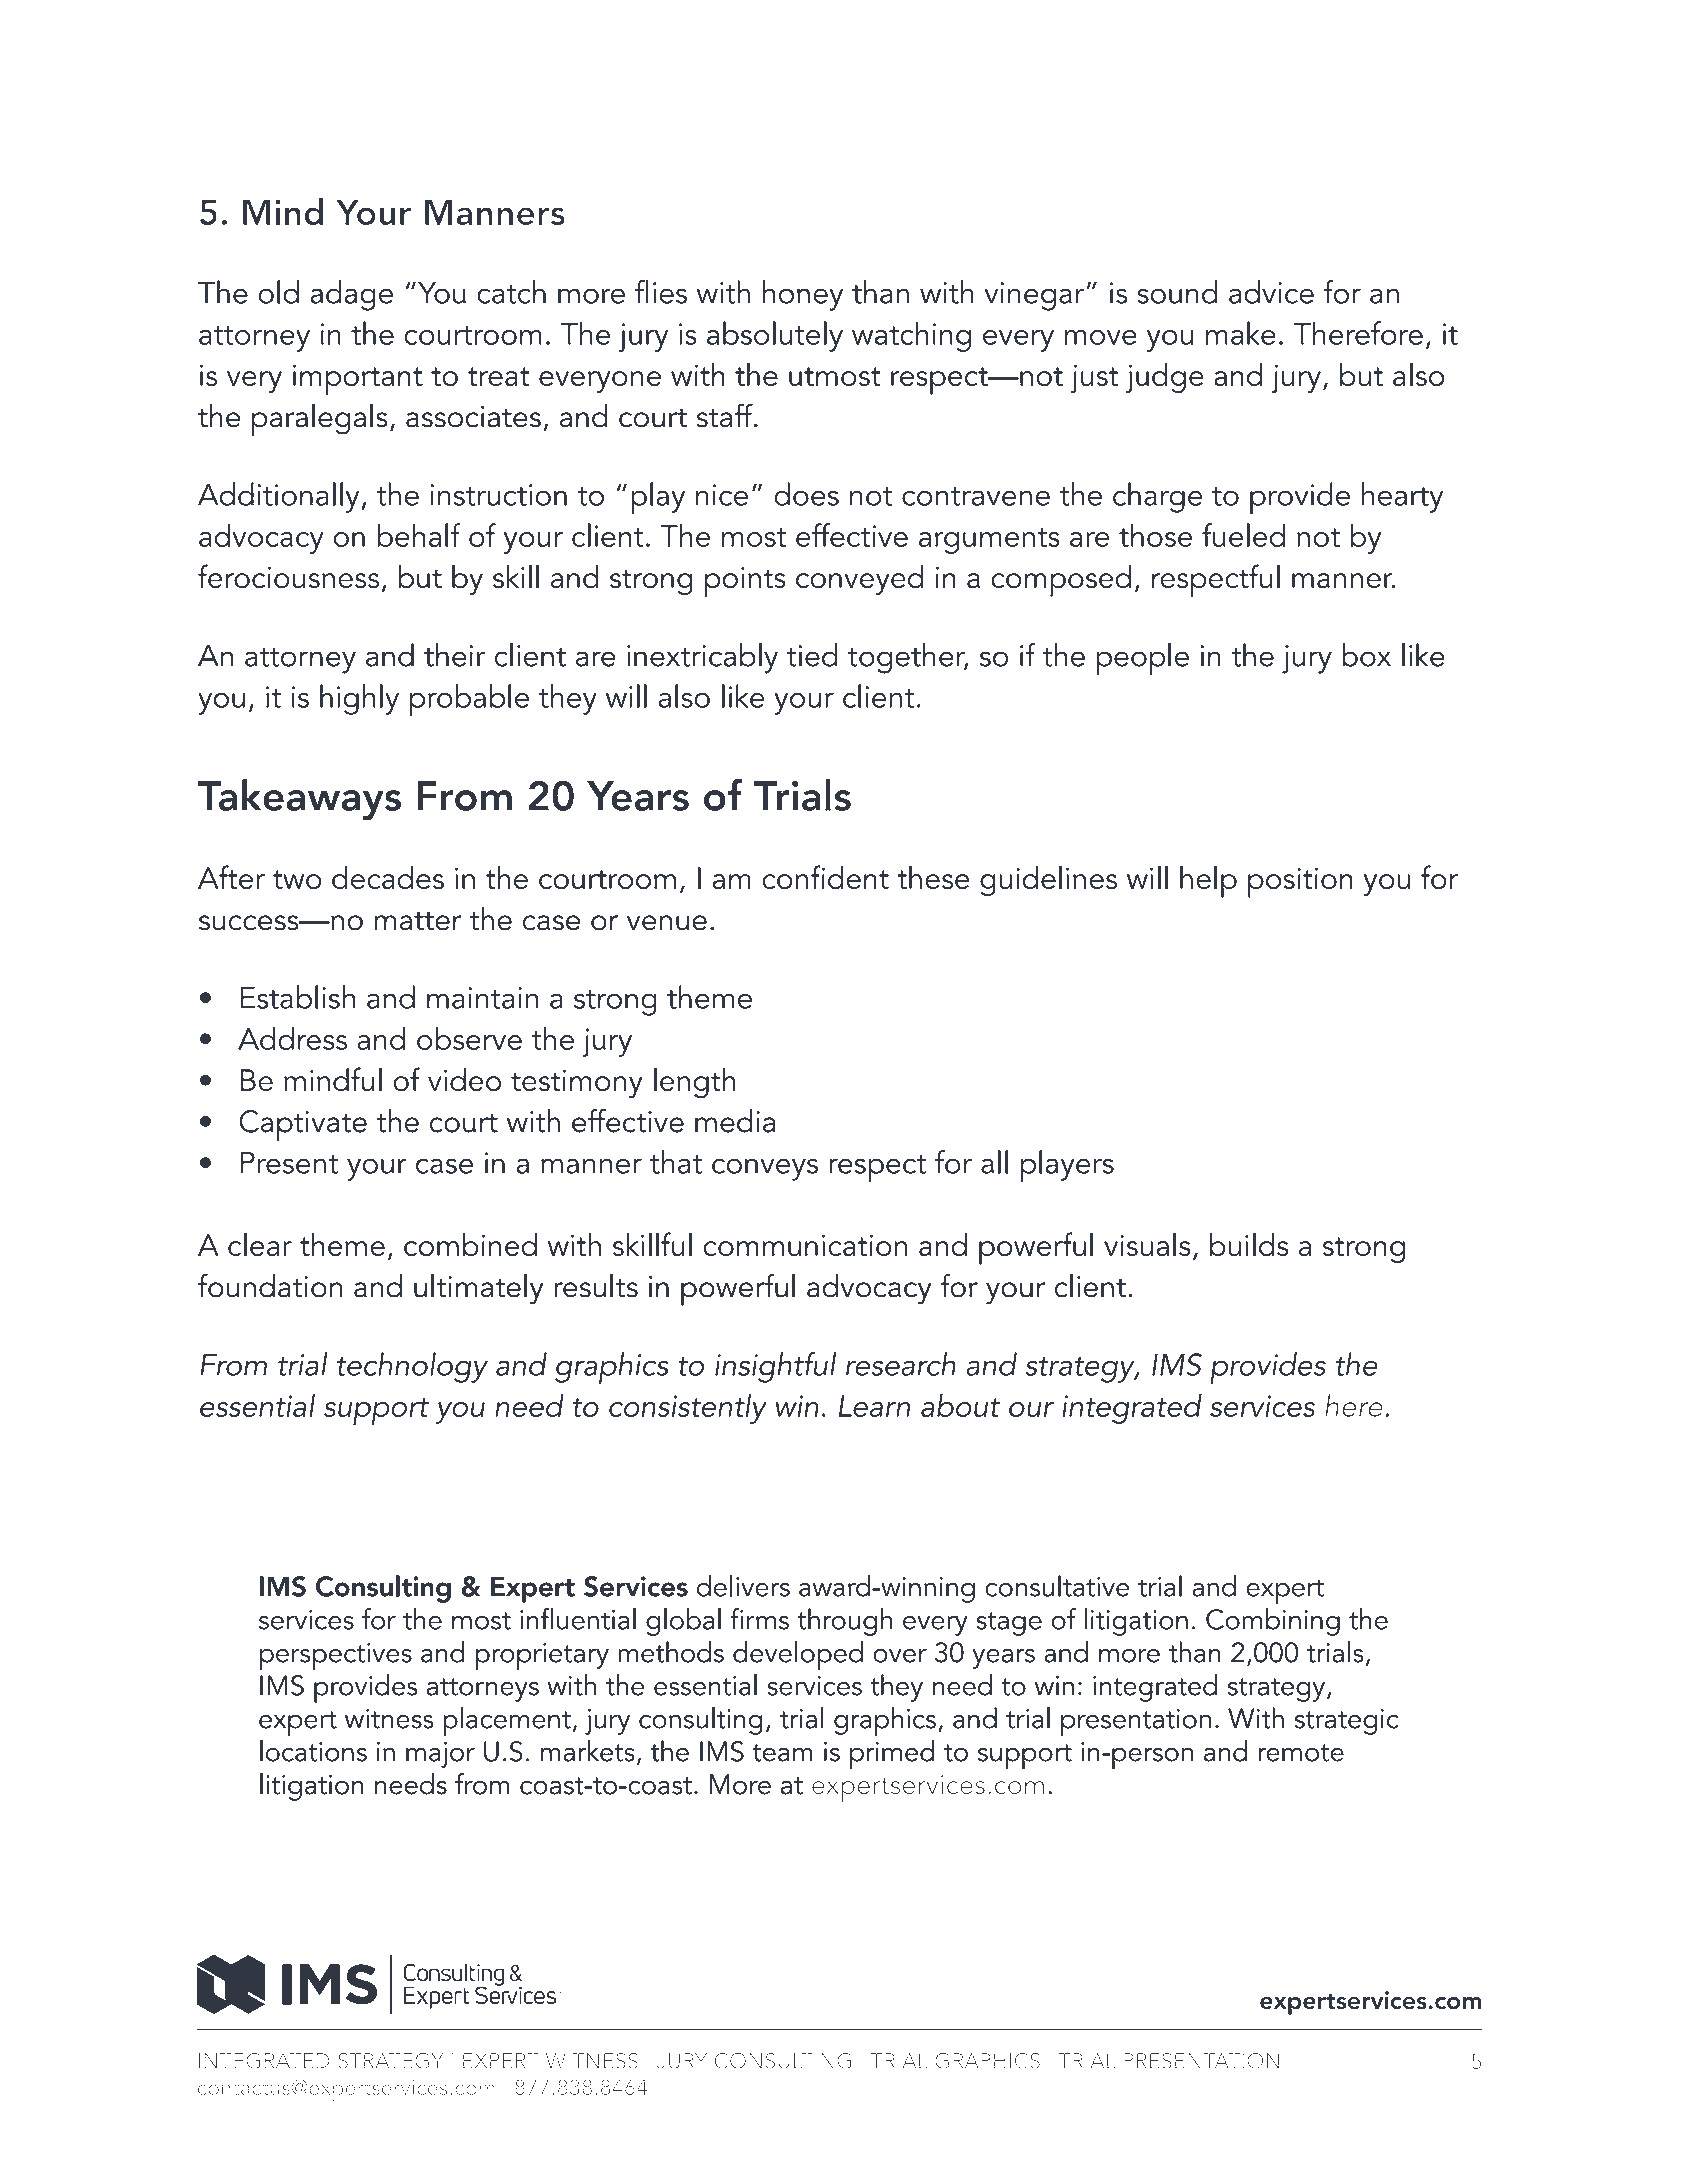 Image resolution: width=1682 pixels, height=2177 pixels. Describe the element at coordinates (783, 1753) in the screenshot. I see `team` at that location.
